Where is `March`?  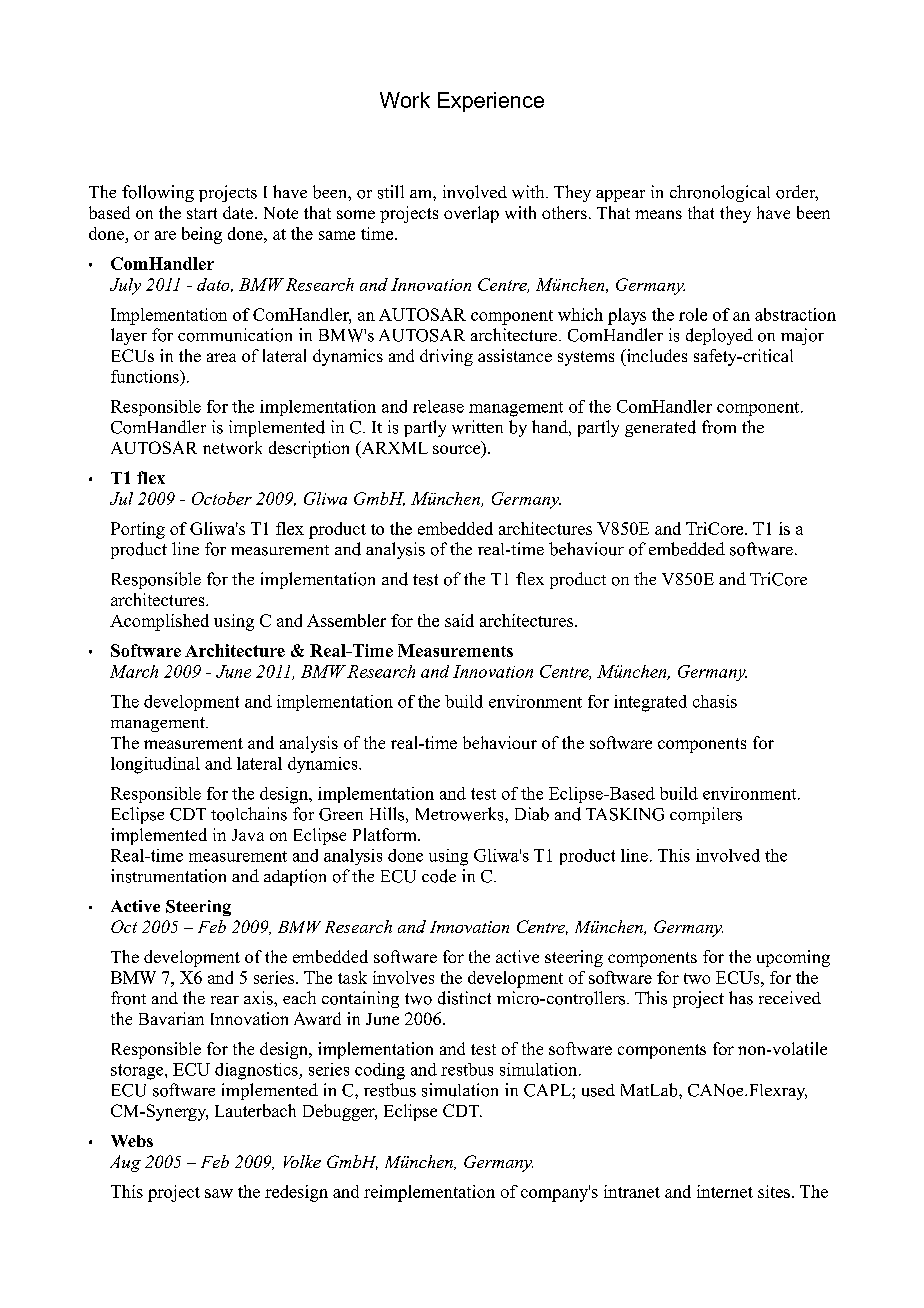
March is located at coordinates (134, 671).
